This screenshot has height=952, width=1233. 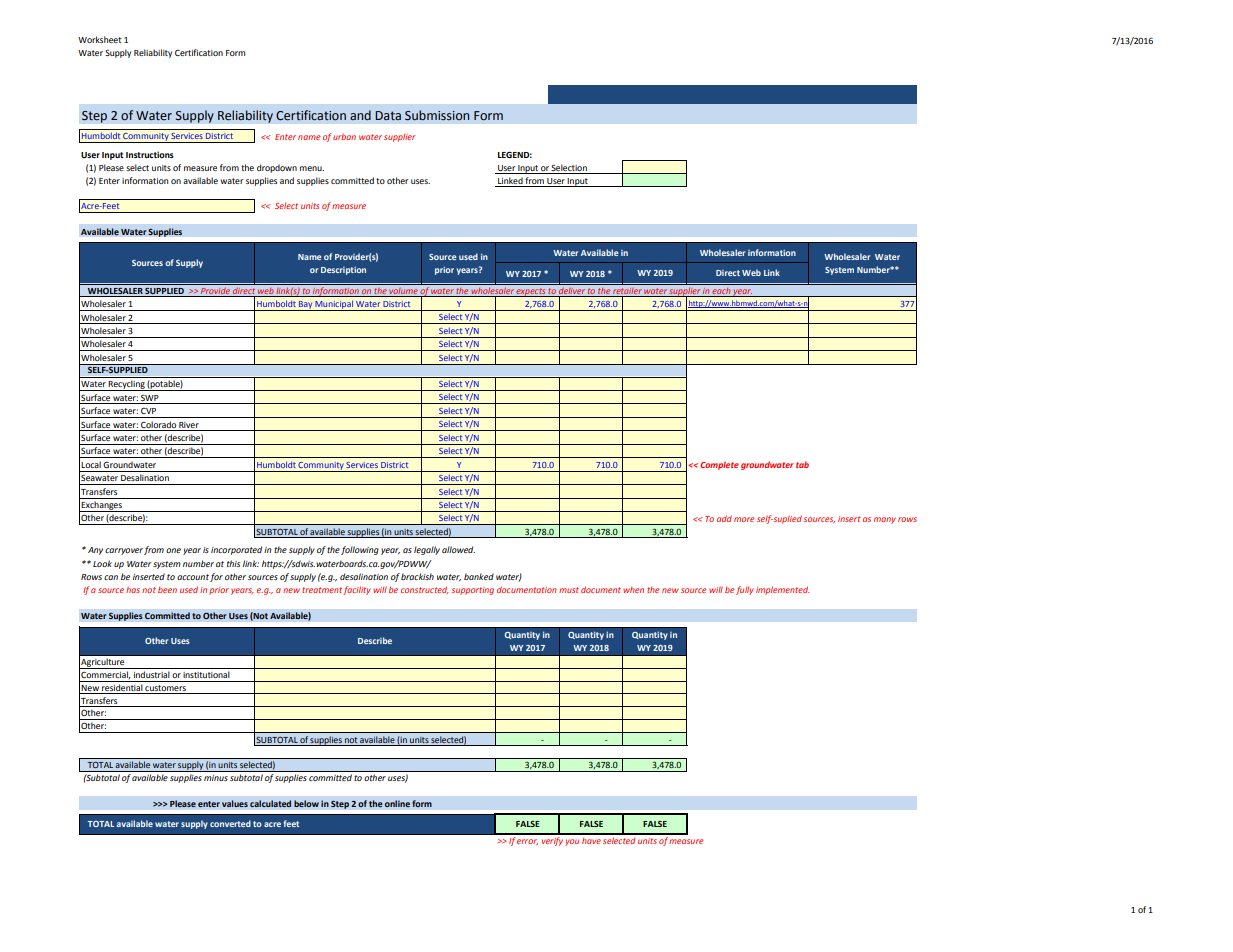 I want to click on allowed, so click(x=458, y=549).
